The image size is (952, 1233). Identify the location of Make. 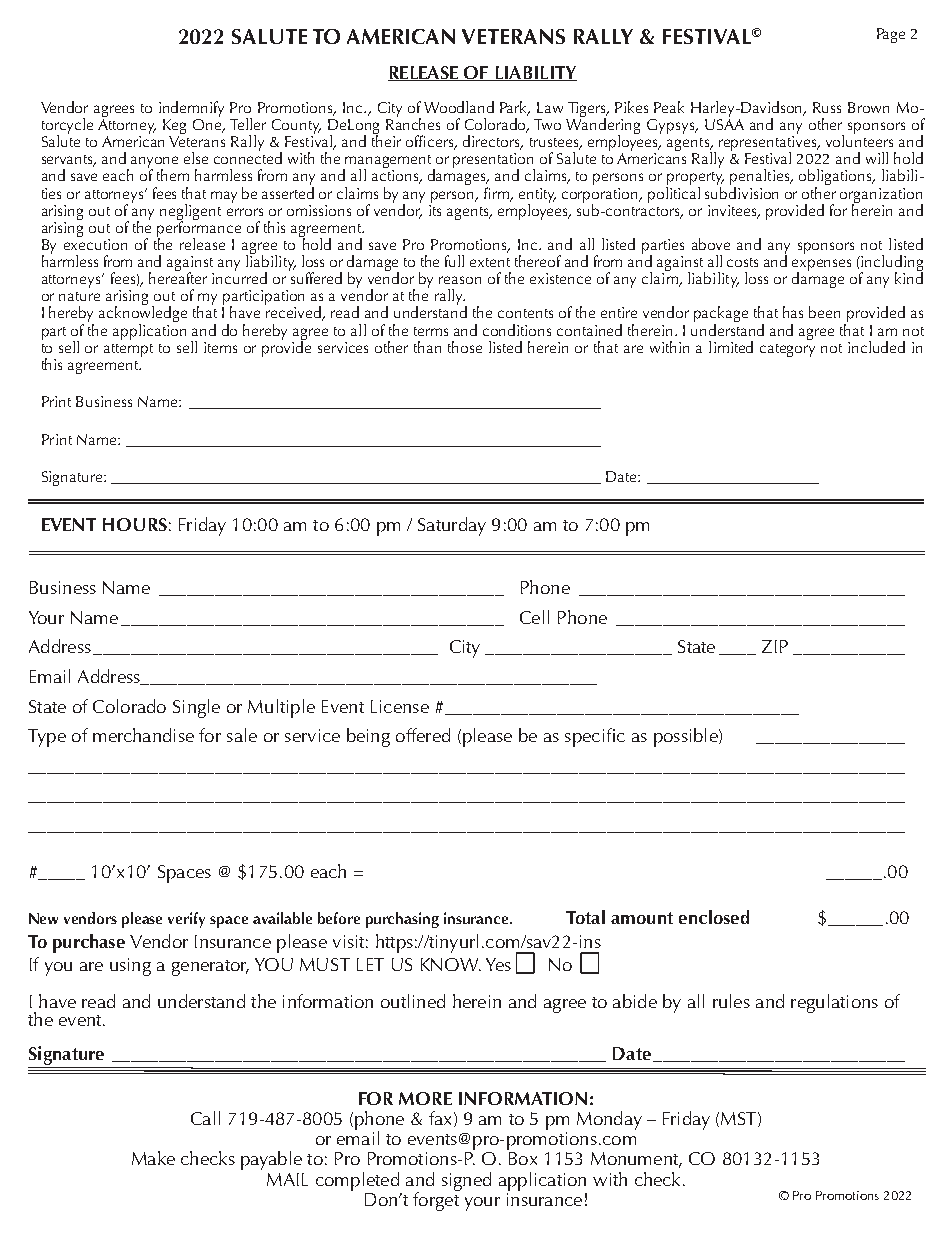
(153, 1158).
